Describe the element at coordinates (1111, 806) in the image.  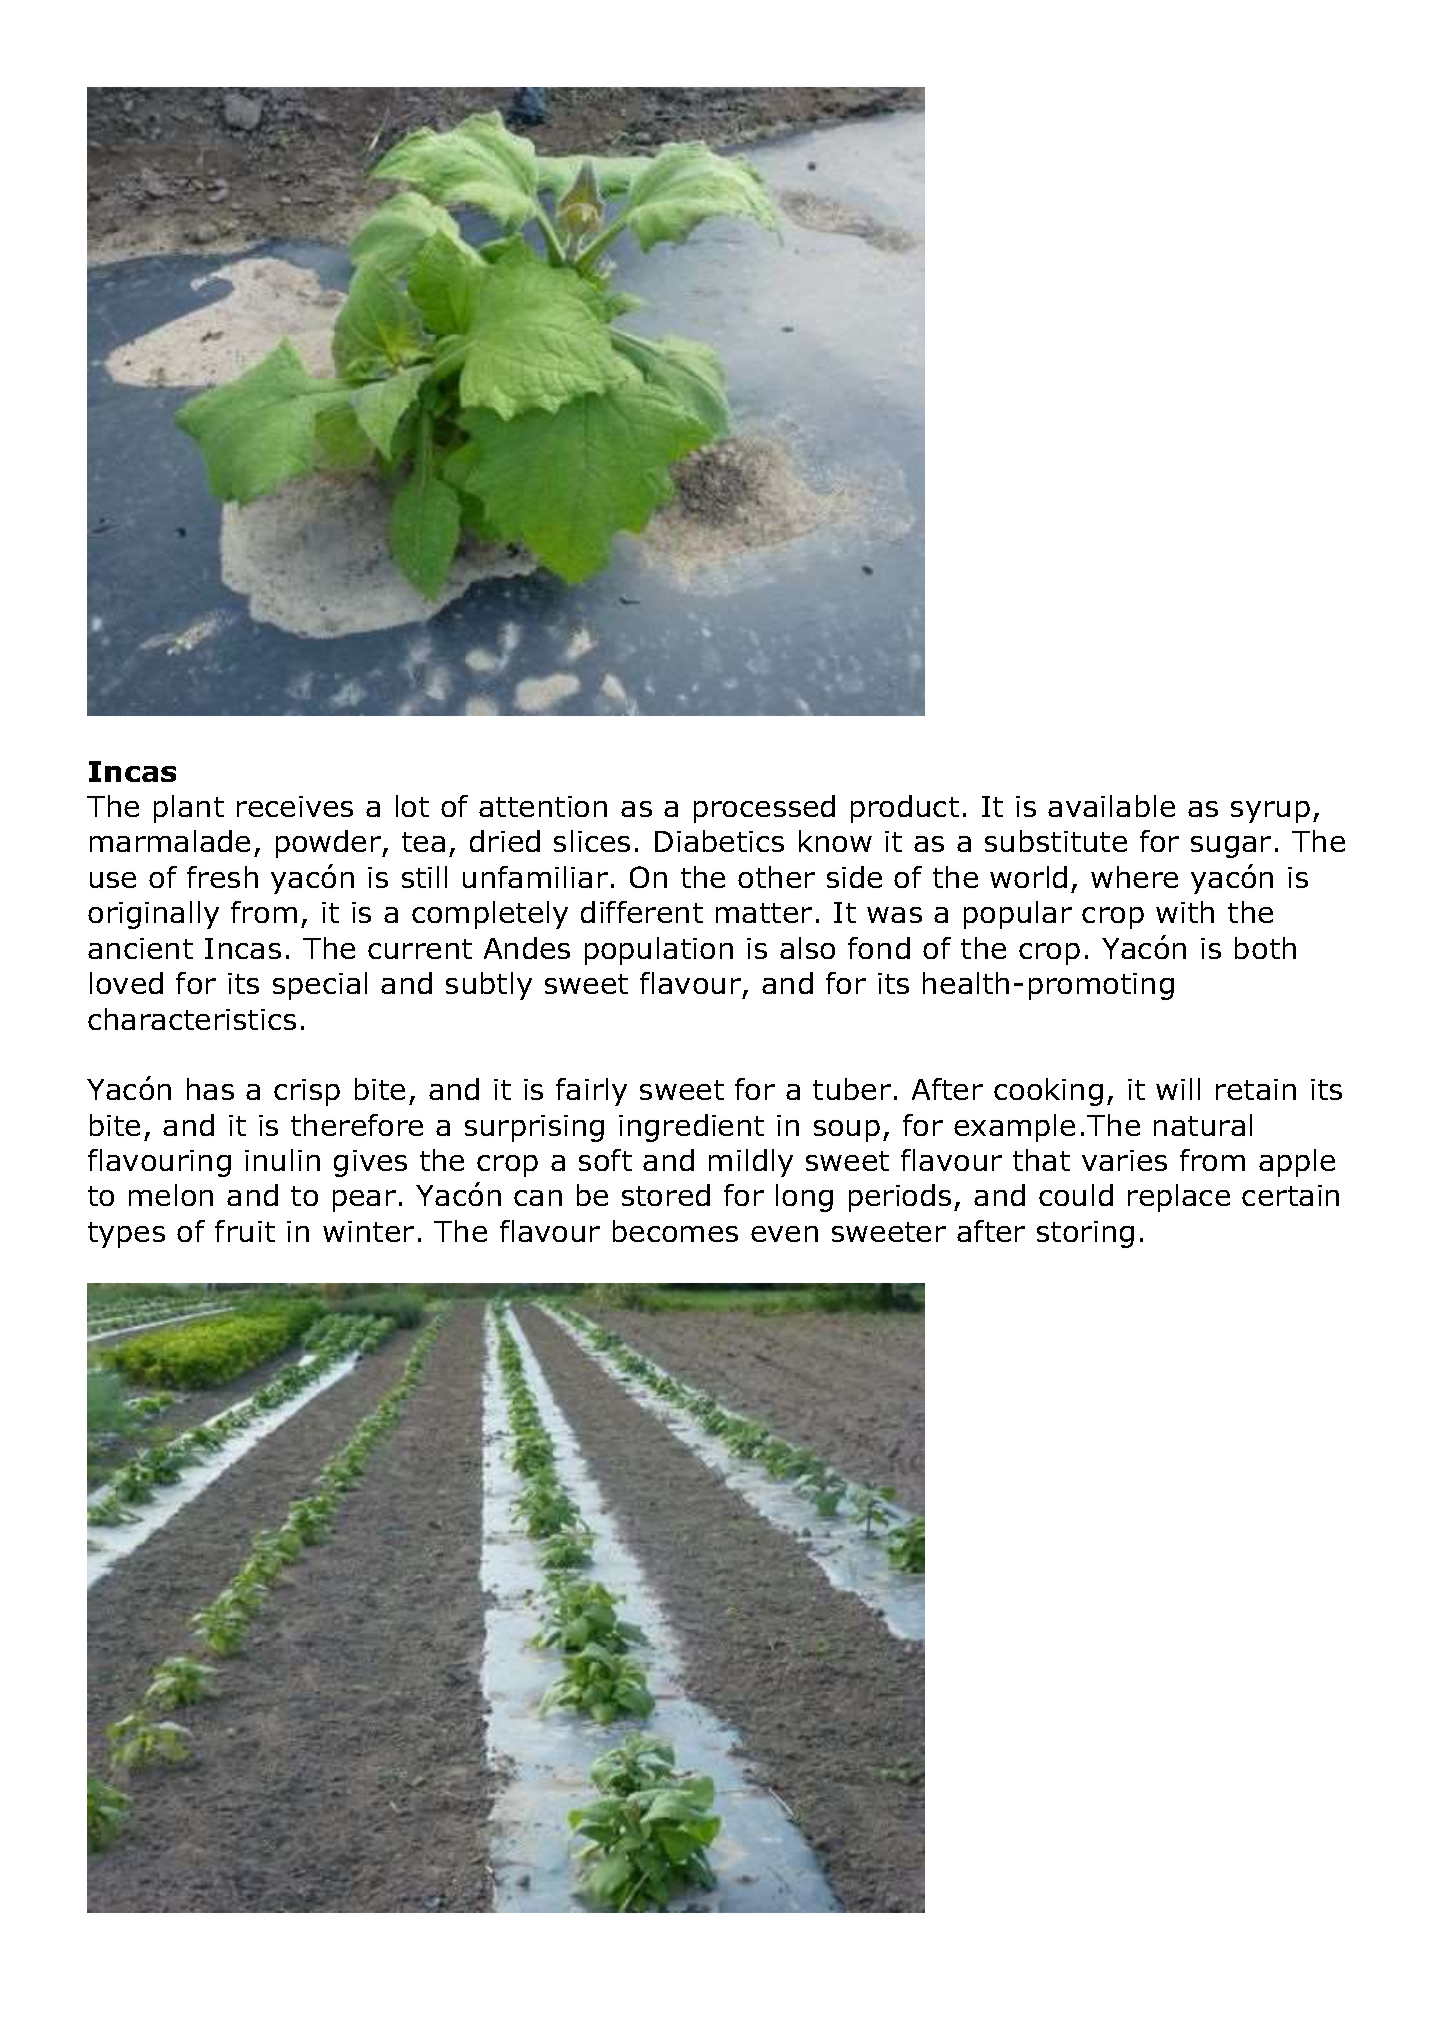
I see `available` at that location.
